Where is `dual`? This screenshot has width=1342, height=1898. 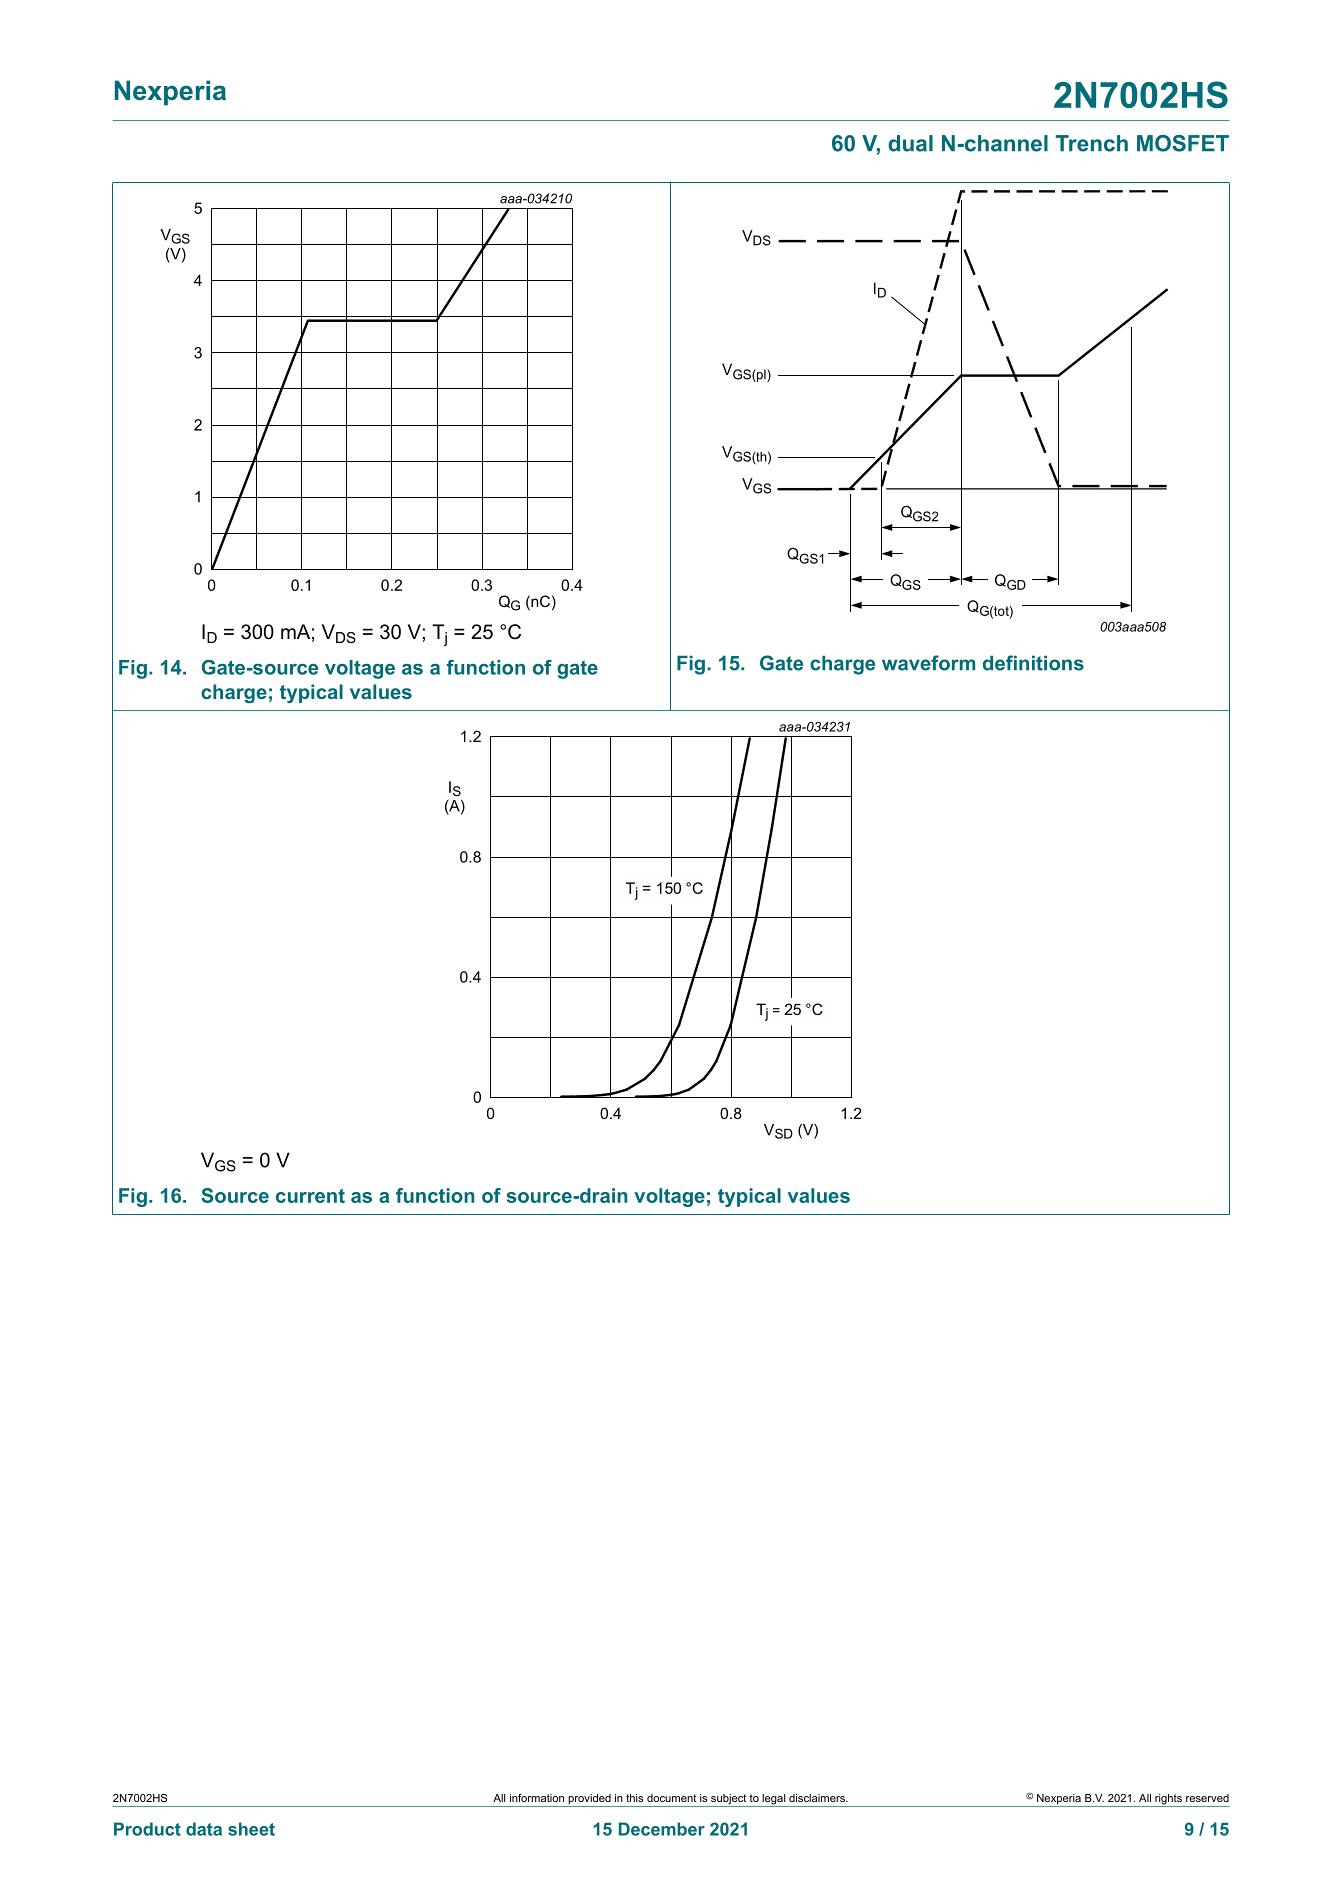
dual is located at coordinates (910, 143).
